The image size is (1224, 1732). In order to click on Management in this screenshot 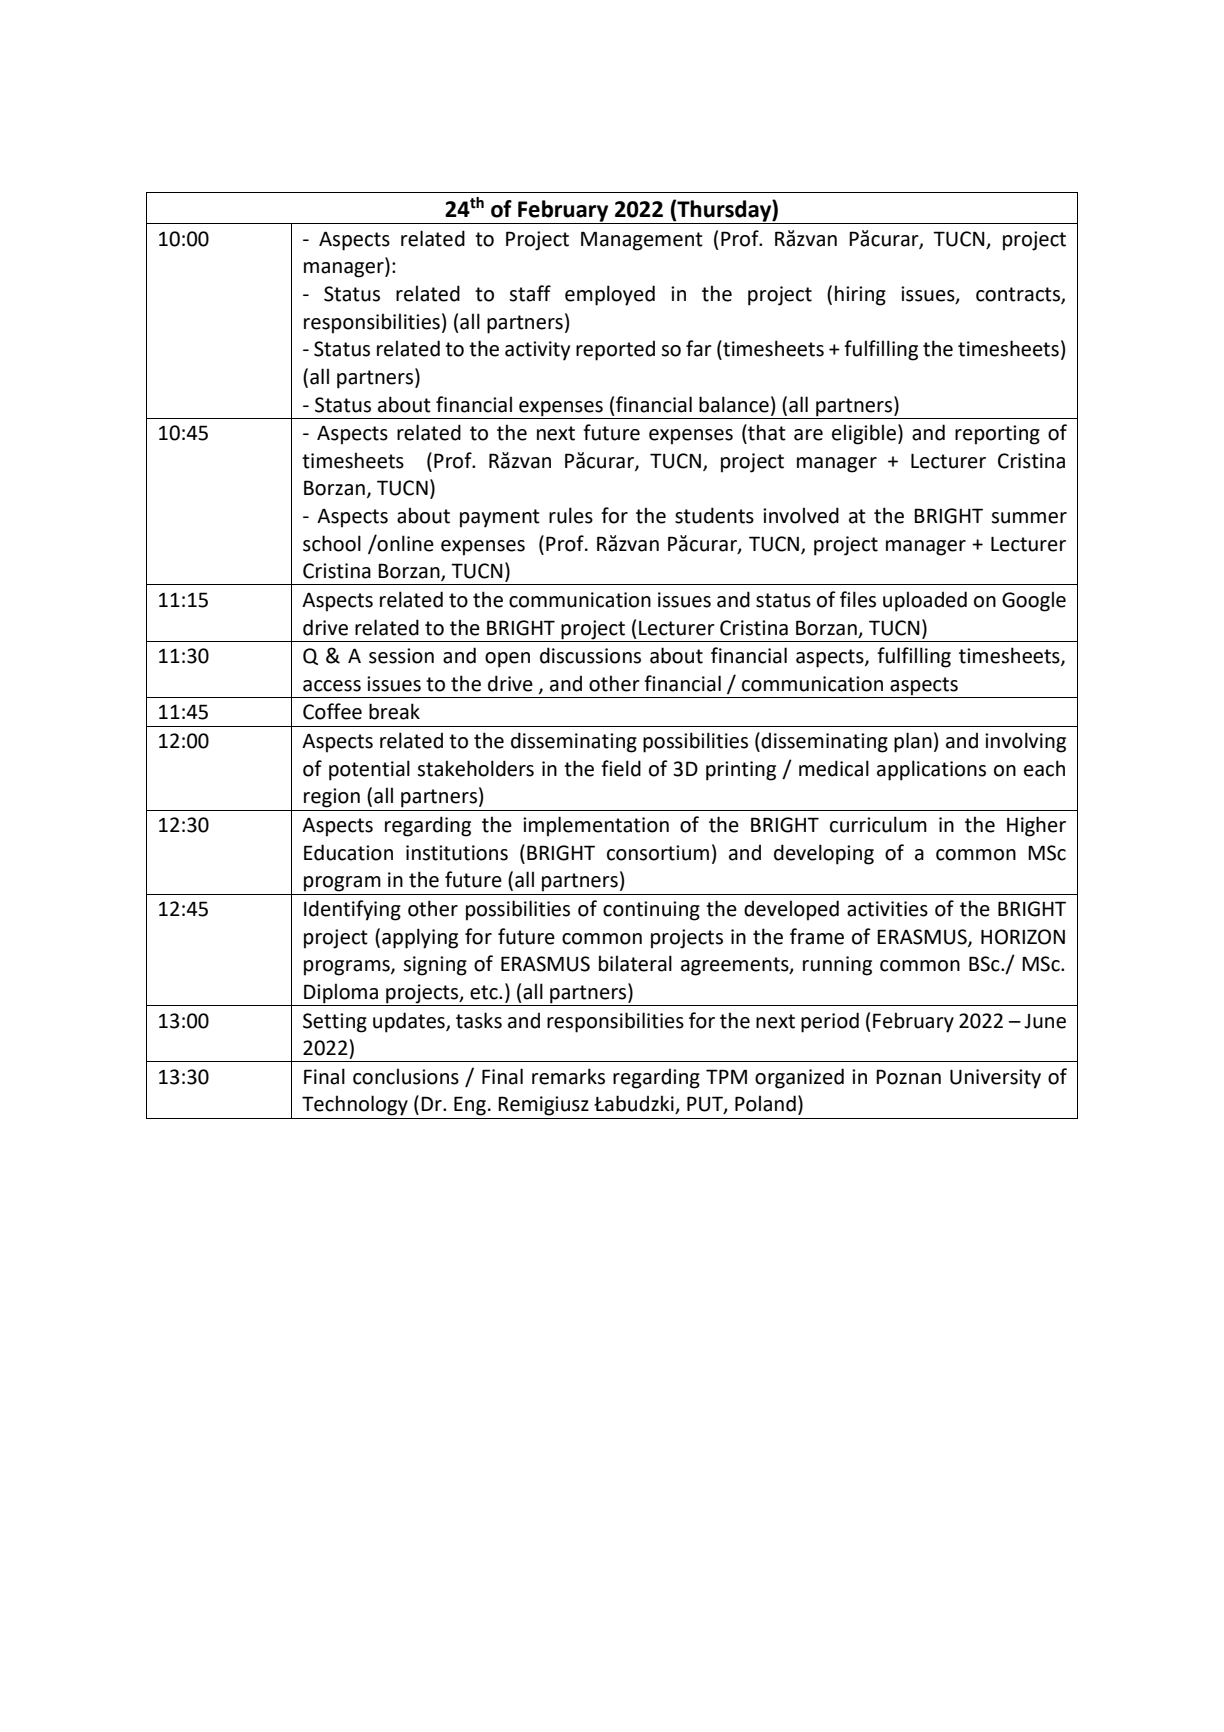, I will do `click(642, 241)`.
